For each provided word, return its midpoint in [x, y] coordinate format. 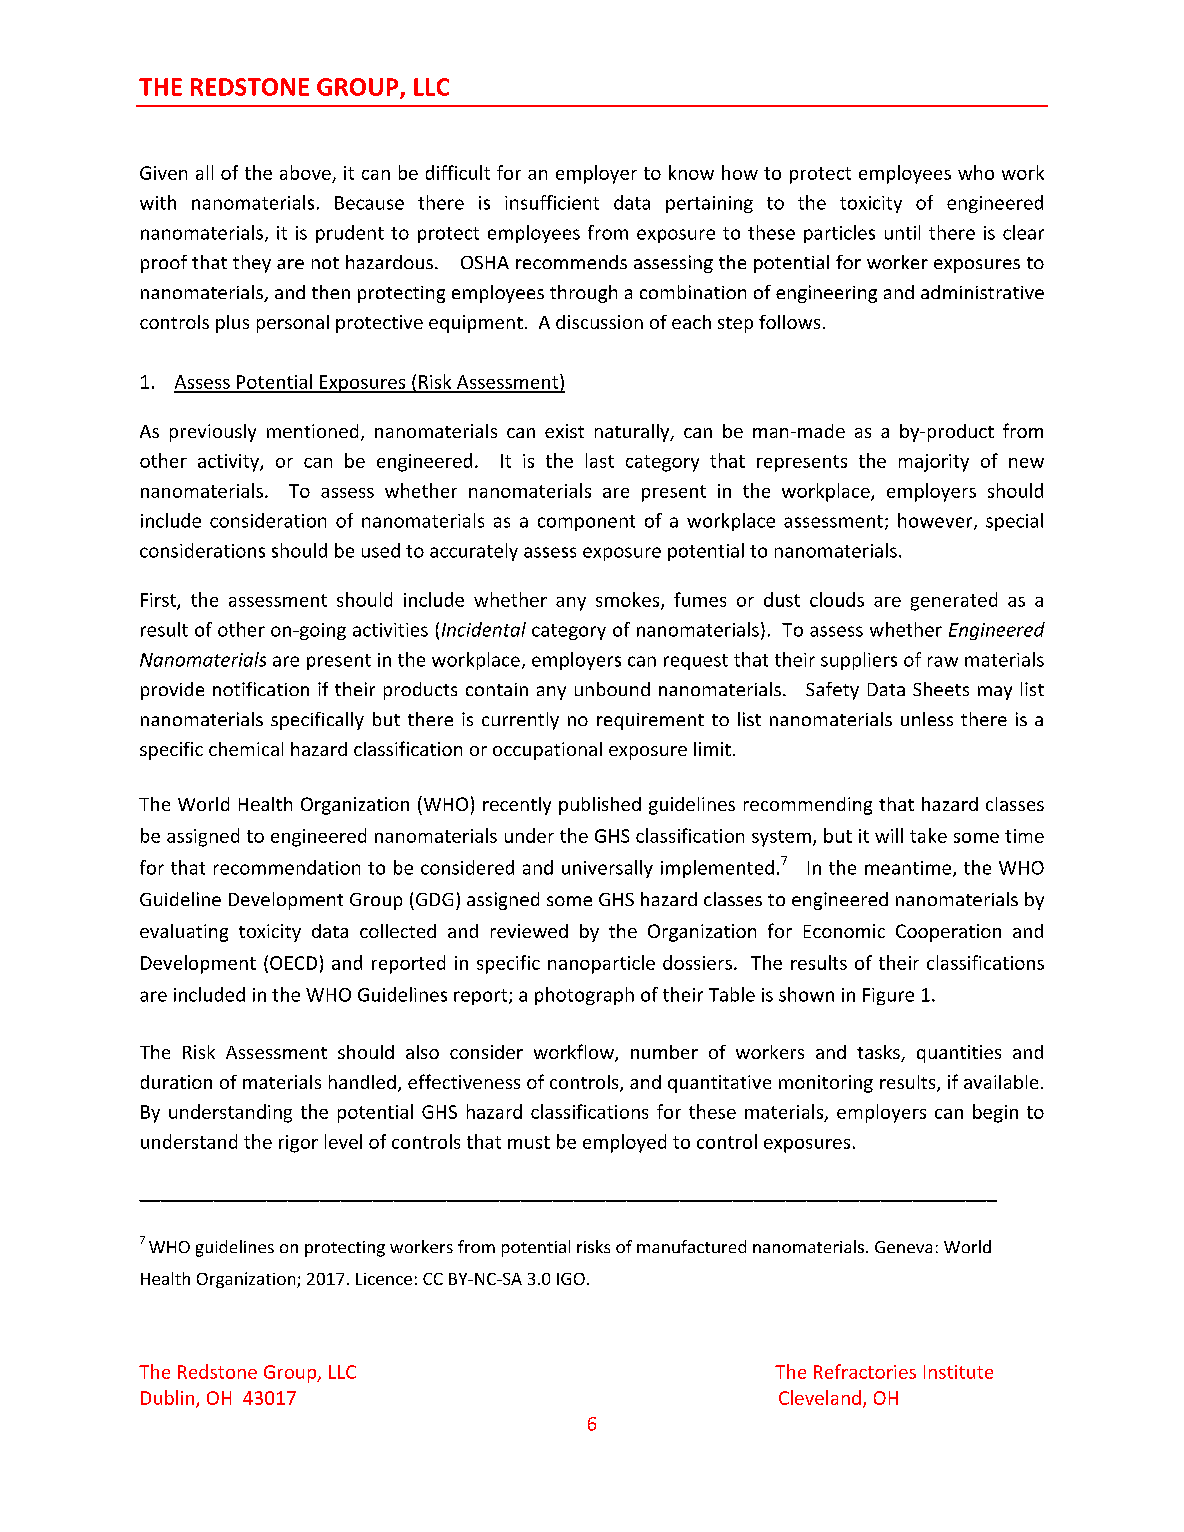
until [902, 232]
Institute [958, 1372]
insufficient [552, 202]
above [305, 172]
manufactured [691, 1246]
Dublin [169, 1398]
